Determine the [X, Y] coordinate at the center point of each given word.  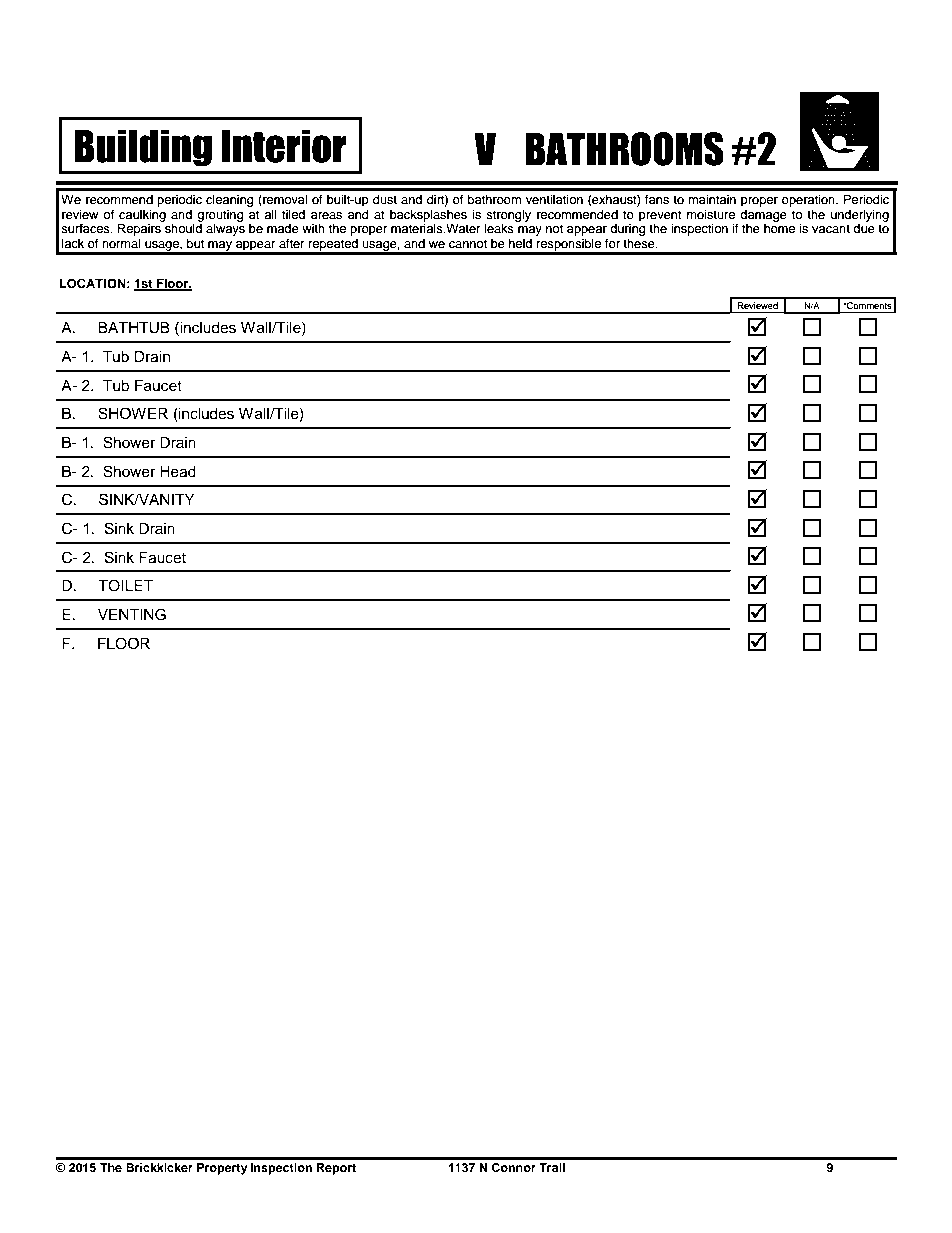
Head [178, 471]
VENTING [132, 614]
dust [385, 199]
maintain [712, 199]
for [612, 243]
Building [143, 148]
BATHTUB [134, 327]
